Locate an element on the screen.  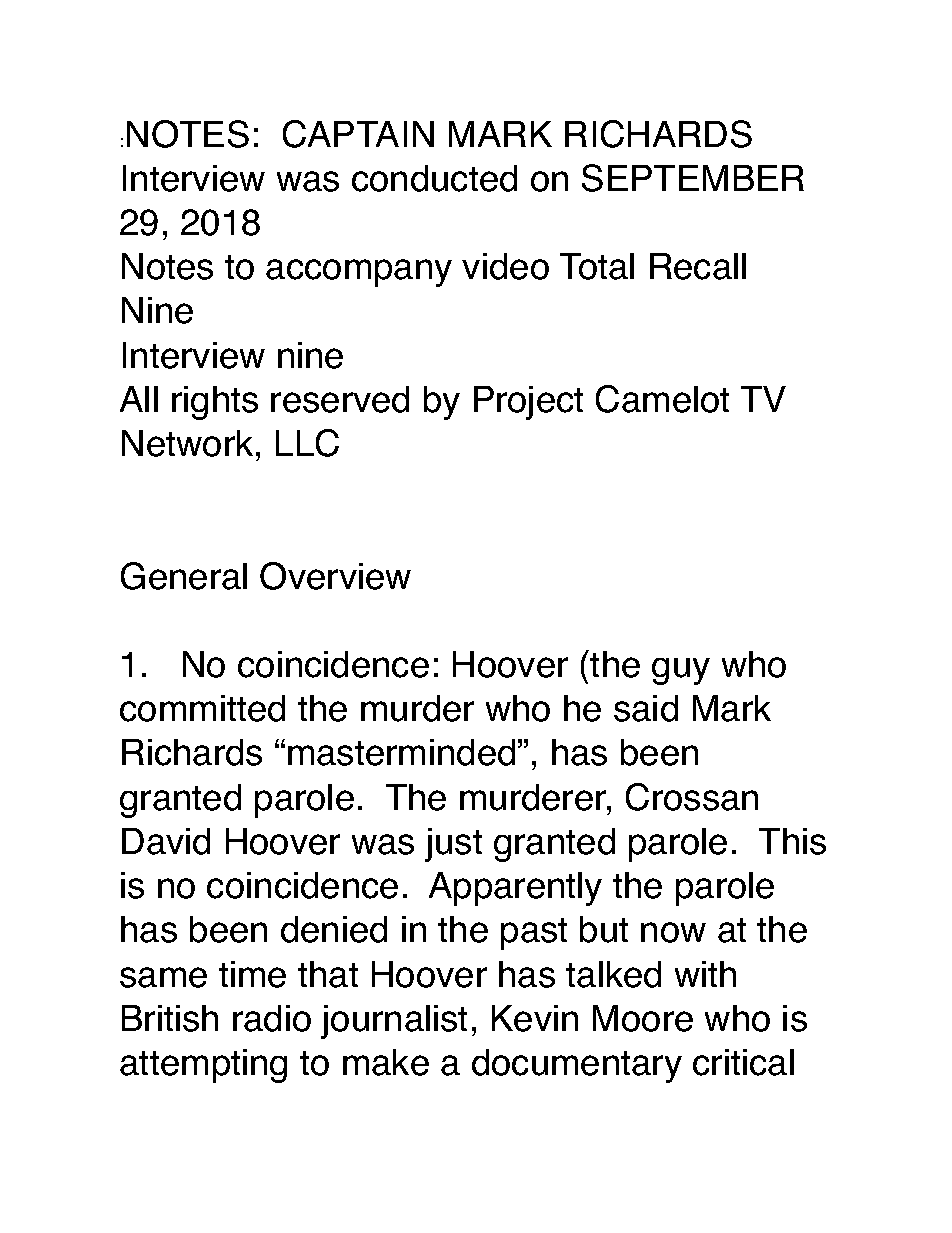
Kevin is located at coordinates (535, 1018).
